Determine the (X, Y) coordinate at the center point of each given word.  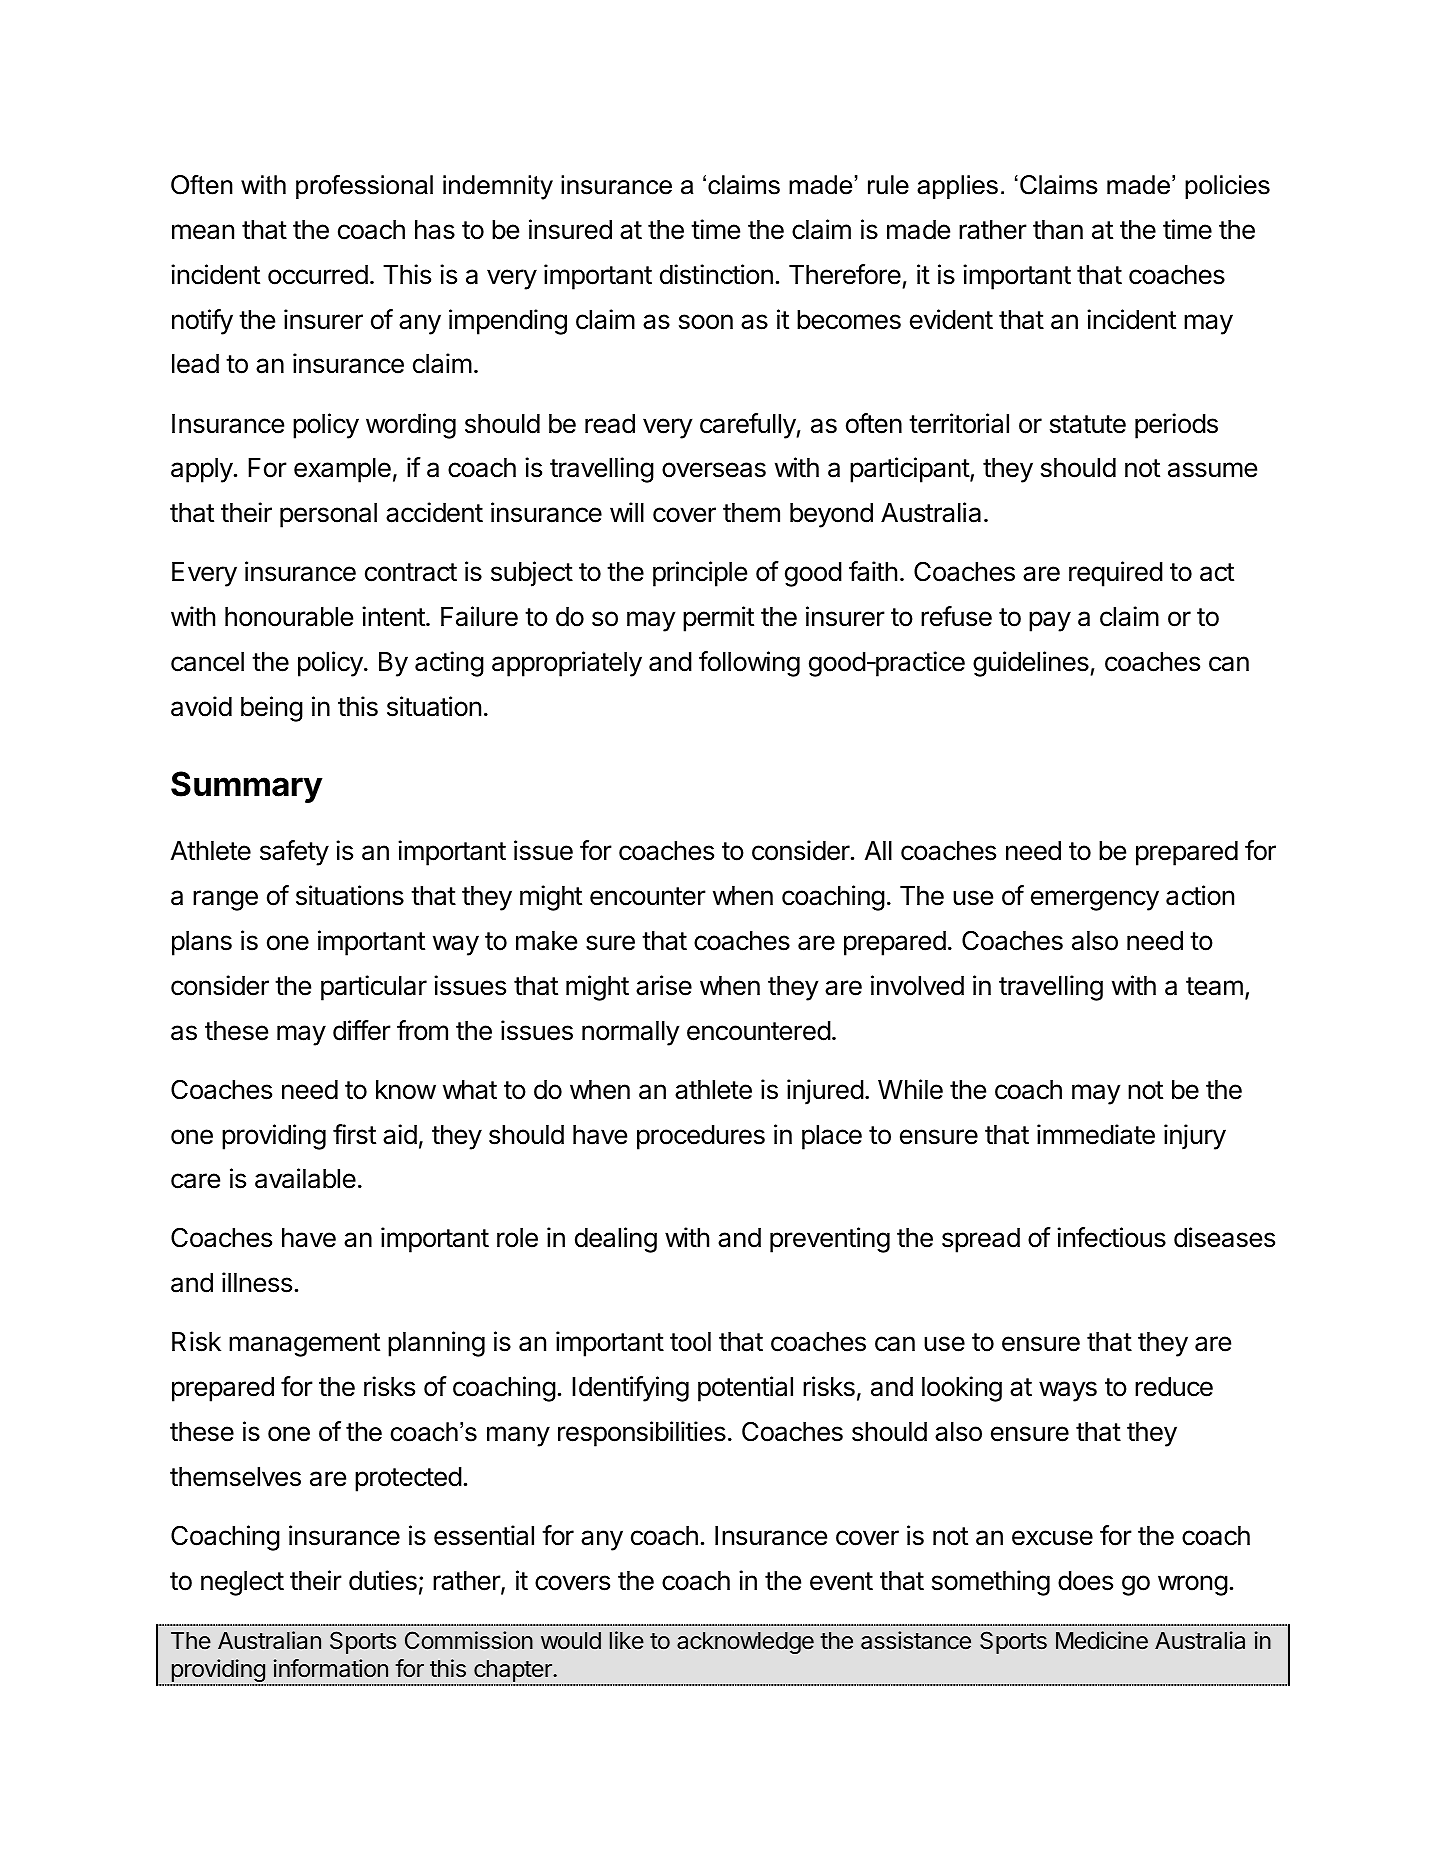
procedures (701, 1137)
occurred (318, 275)
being (272, 709)
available (305, 1178)
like (627, 1640)
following (749, 664)
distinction (716, 274)
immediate (1096, 1134)
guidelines (1032, 664)
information (331, 1668)
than (1058, 230)
